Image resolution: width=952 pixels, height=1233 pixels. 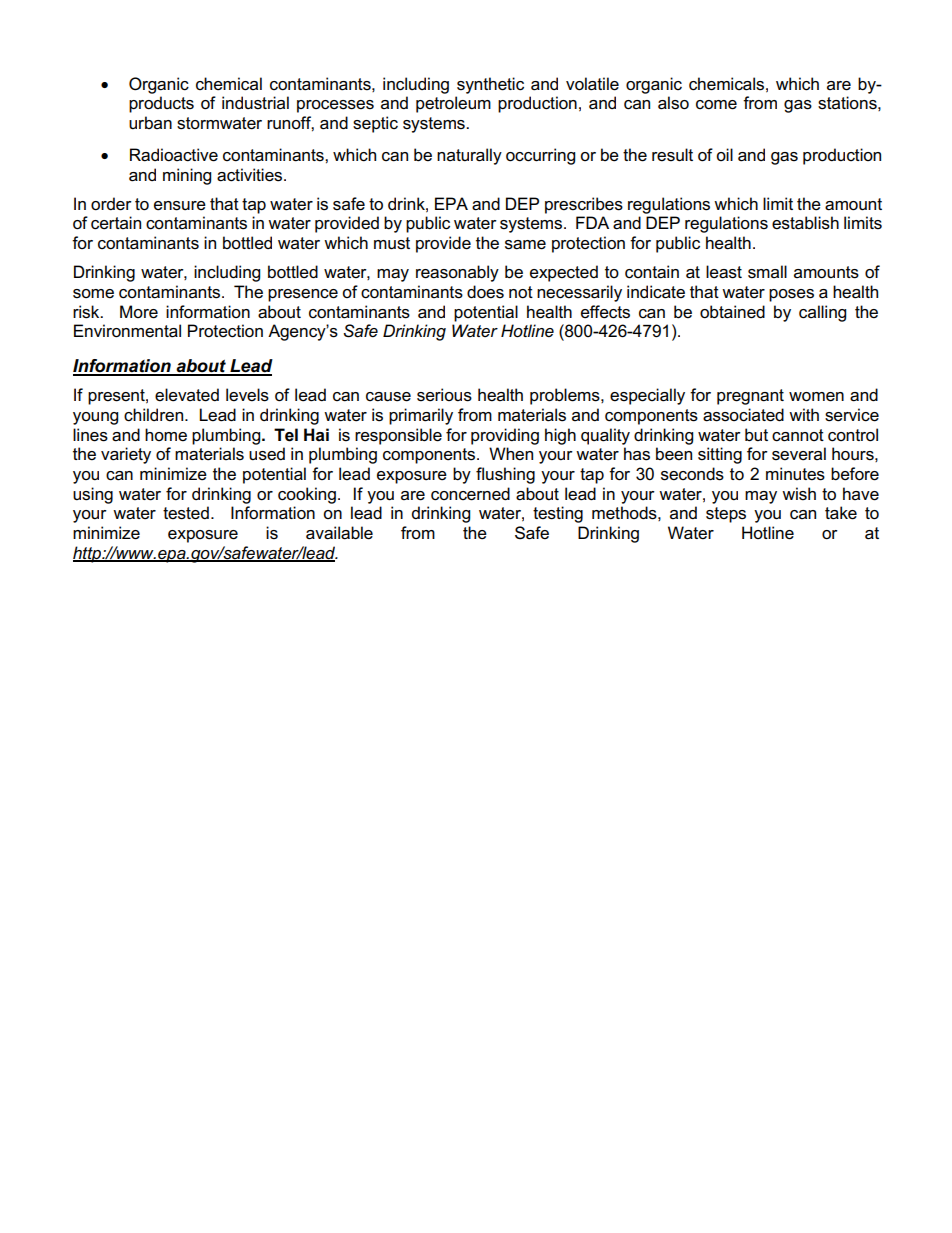 I want to click on steps, so click(x=726, y=515).
